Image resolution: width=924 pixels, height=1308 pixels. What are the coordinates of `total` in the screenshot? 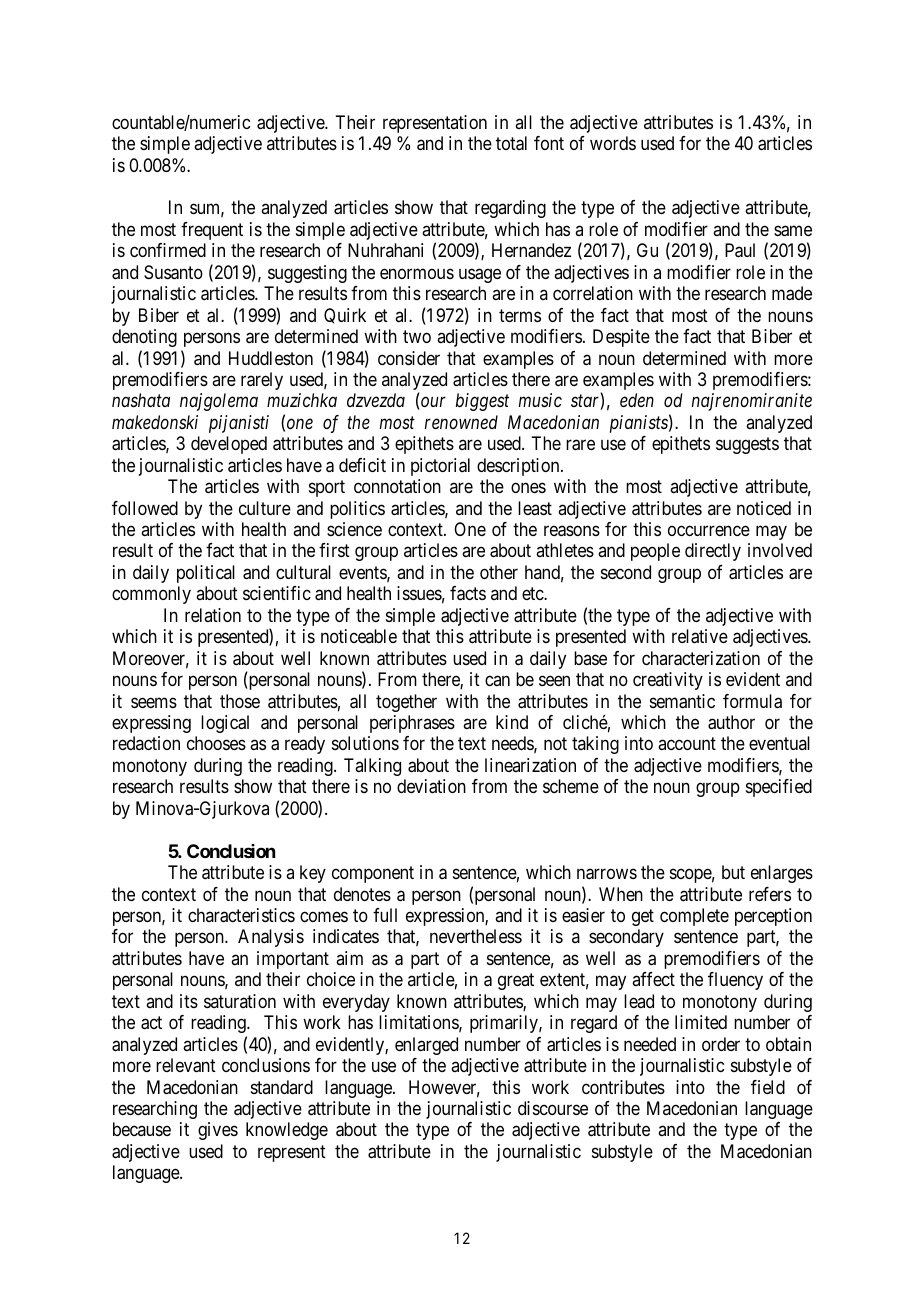 It's located at (511, 143).
